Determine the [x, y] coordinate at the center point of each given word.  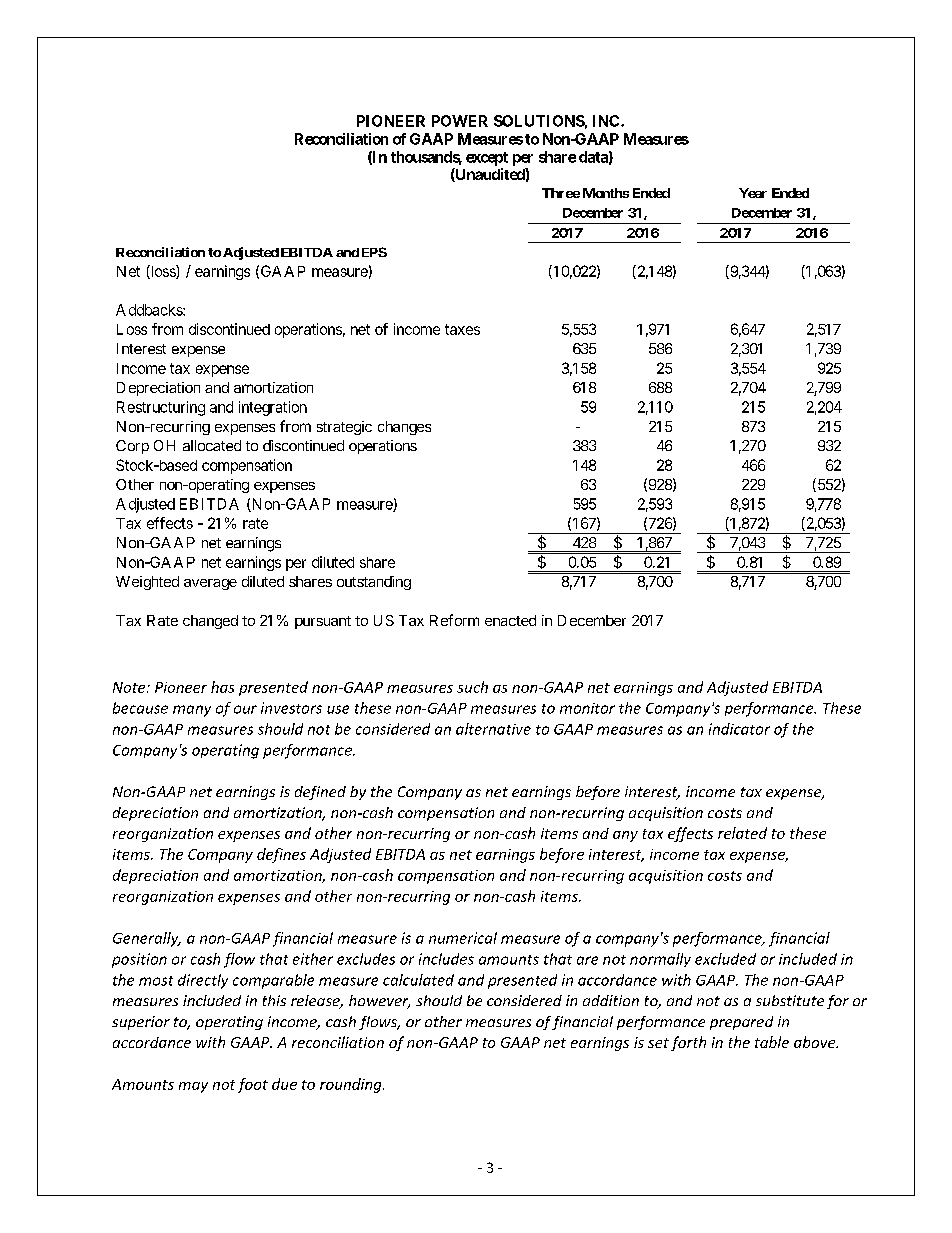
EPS [374, 252]
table [772, 1042]
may [193, 1087]
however [379, 1002]
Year [753, 193]
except [487, 159]
